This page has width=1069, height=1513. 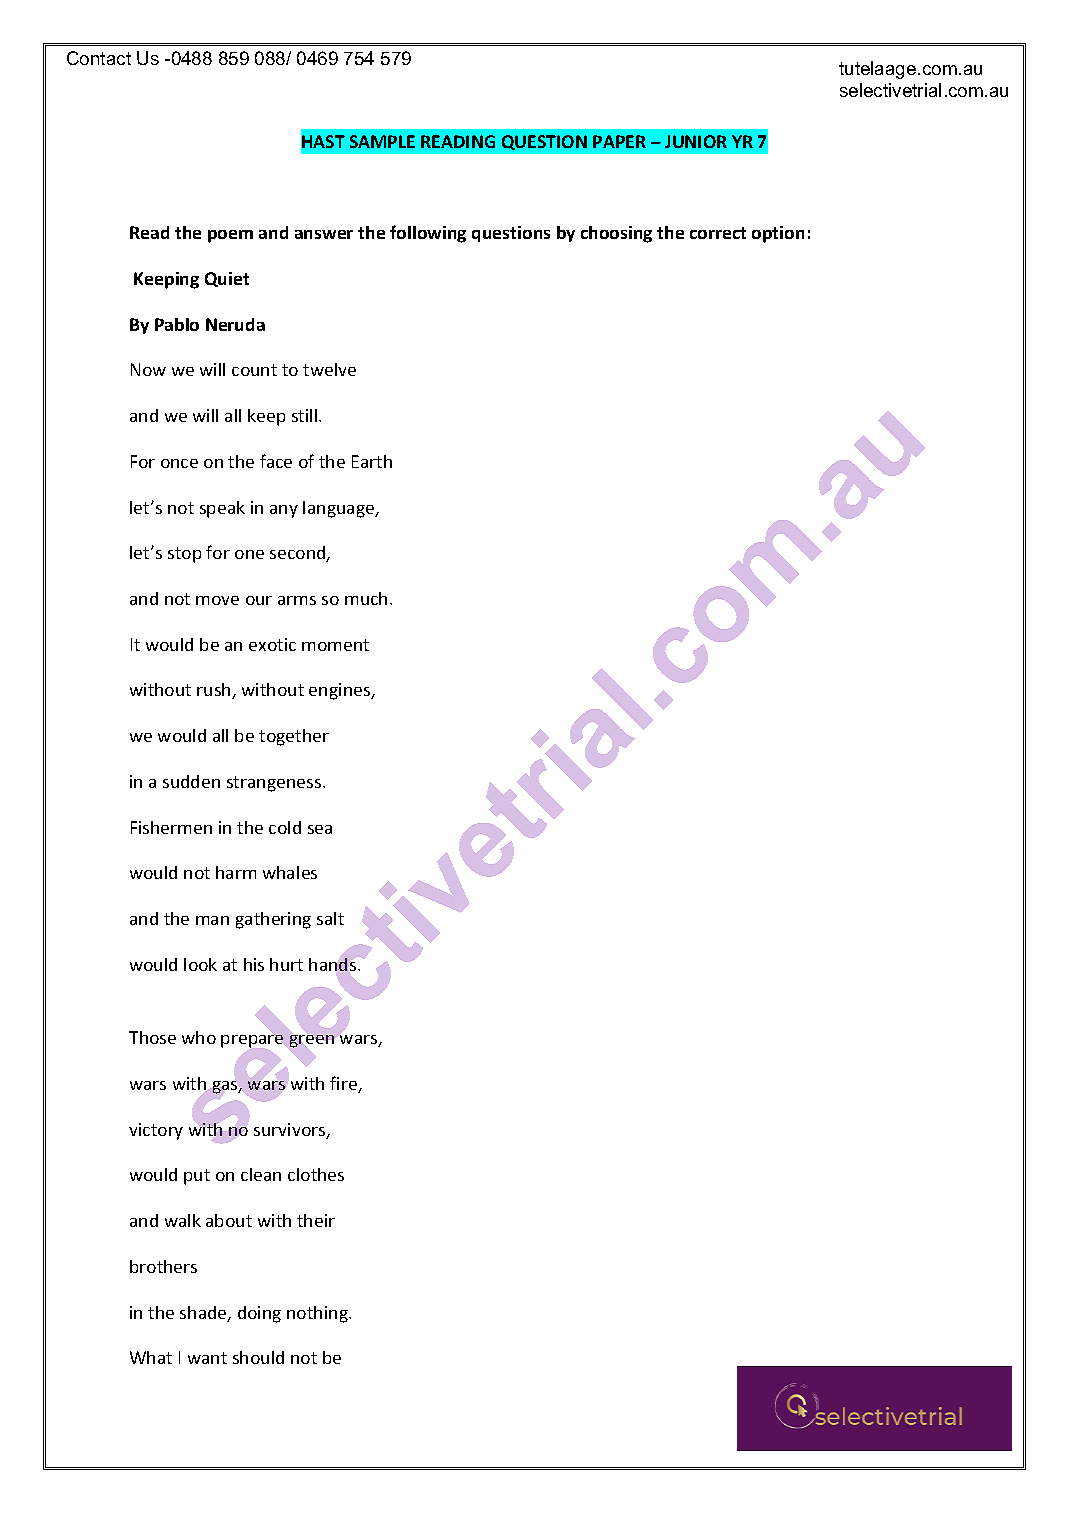 I want to click on who, so click(x=199, y=1037).
